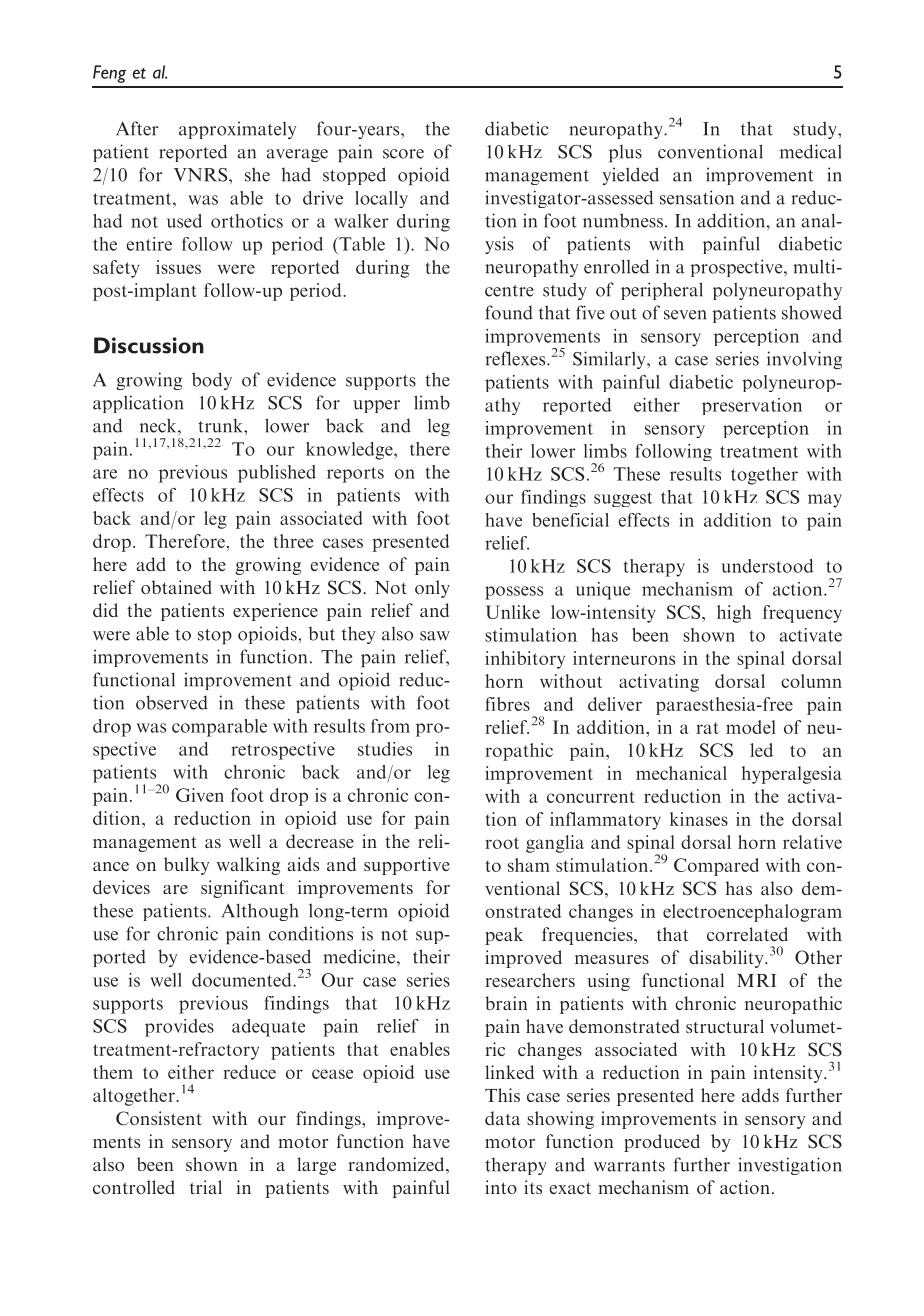  What do you see at coordinates (403, 154) in the image?
I see `score` at bounding box center [403, 154].
